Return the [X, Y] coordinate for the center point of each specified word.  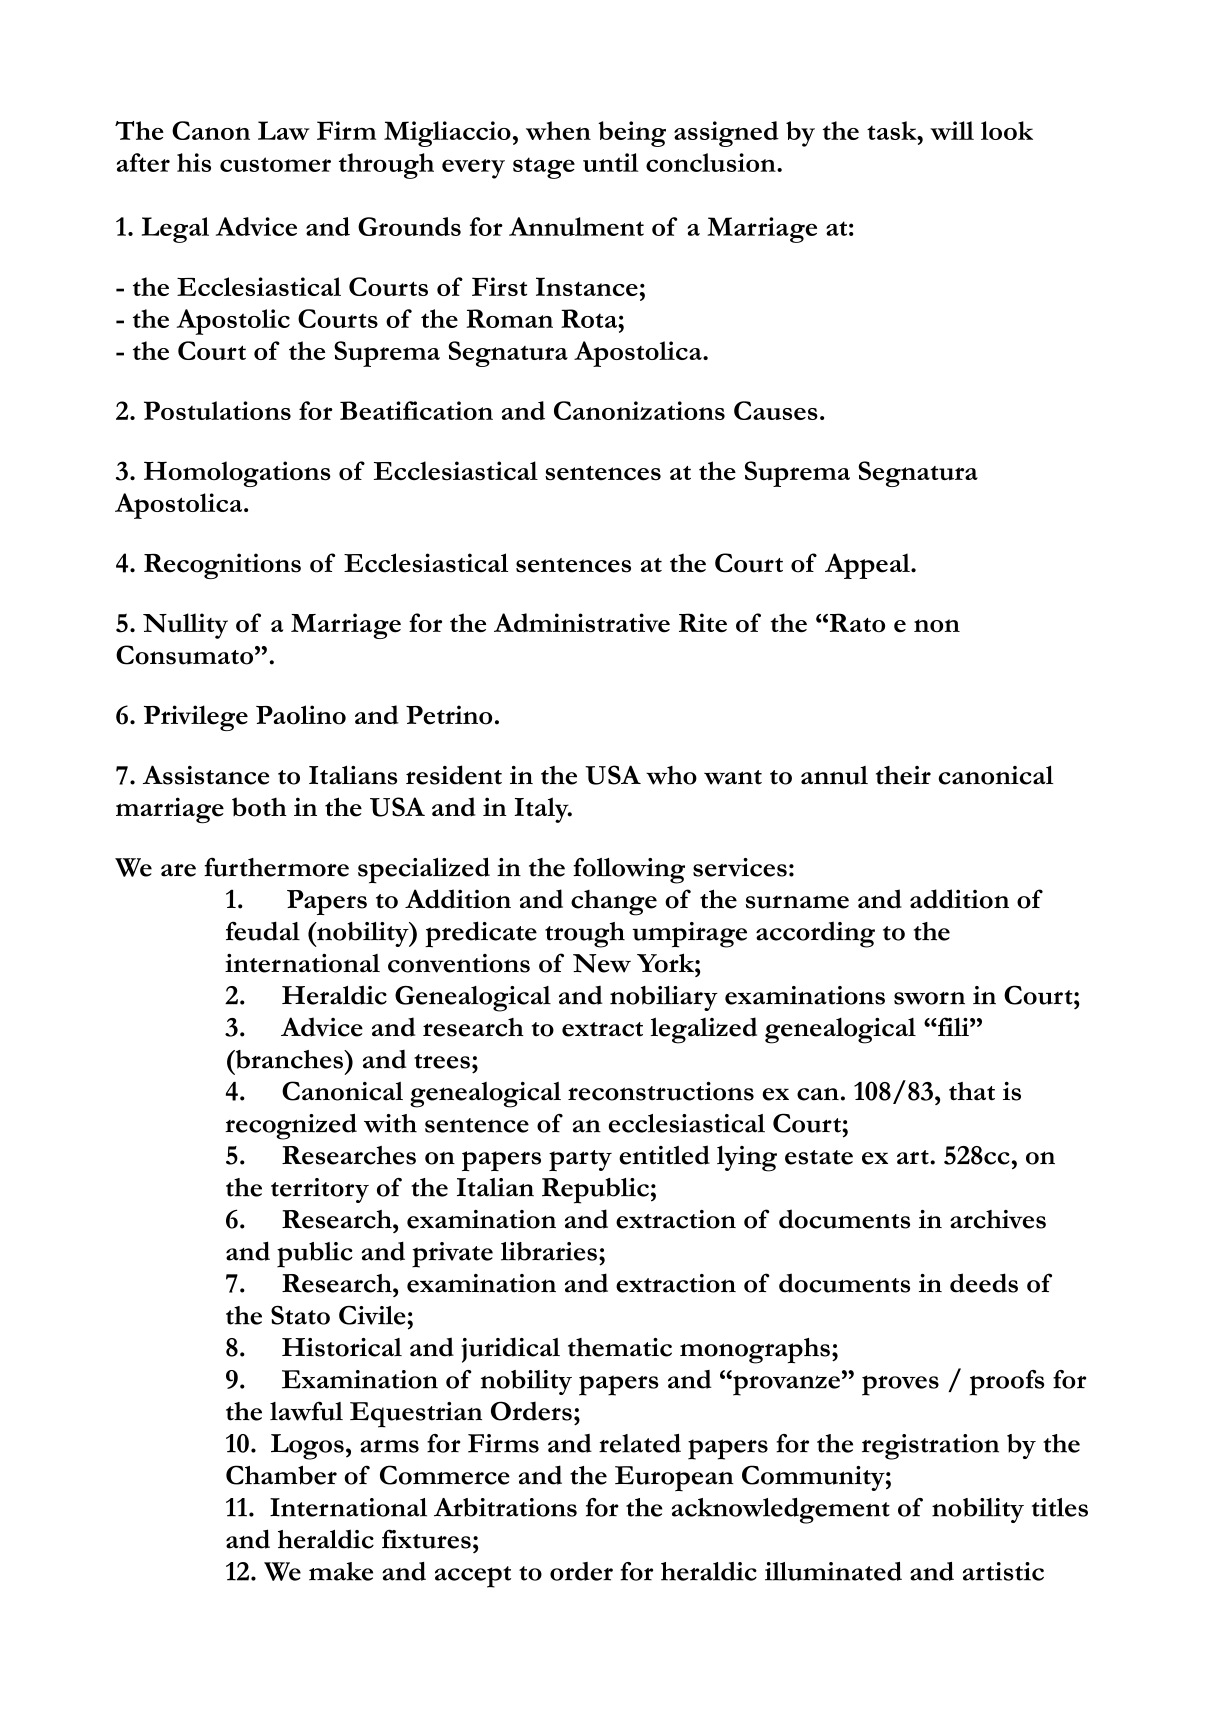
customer [275, 164]
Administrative [582, 623]
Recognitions [222, 566]
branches [289, 1059]
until [610, 162]
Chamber [281, 1475]
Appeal [868, 566]
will [952, 130]
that [972, 1091]
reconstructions [661, 1091]
